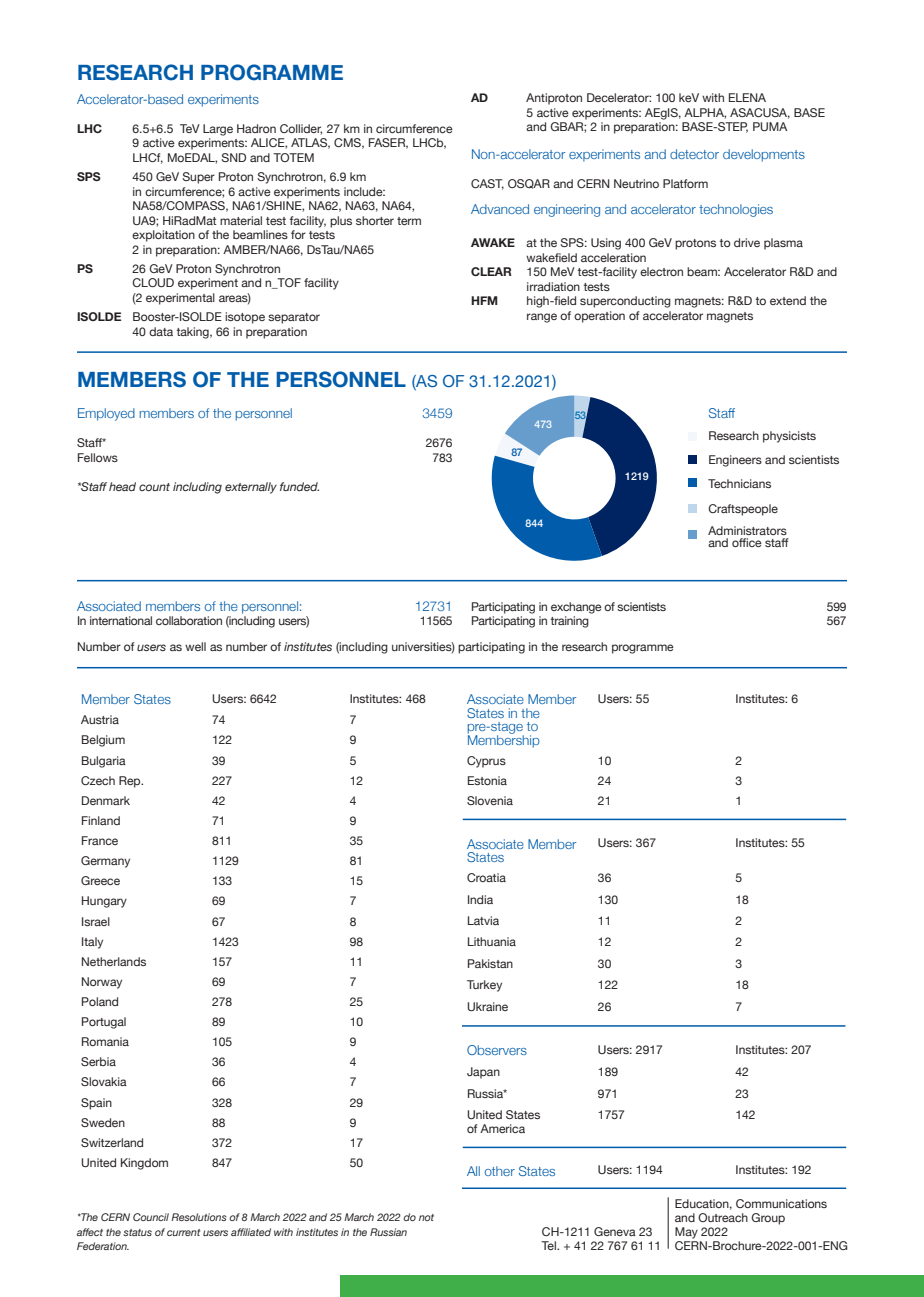 The height and width of the screenshot is (1297, 924). I want to click on Estonia, so click(487, 780).
